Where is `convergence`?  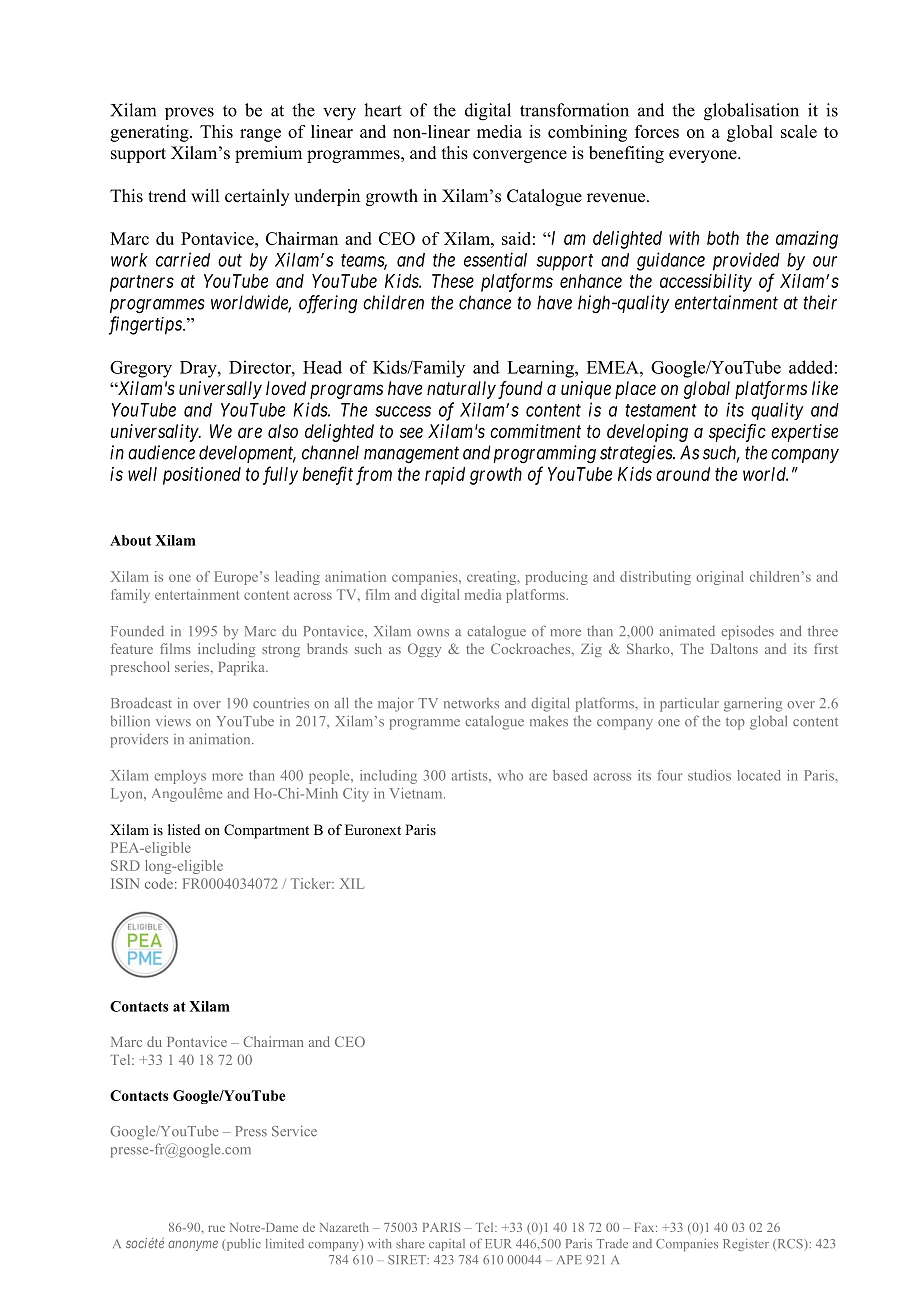
convergence is located at coordinates (520, 156).
